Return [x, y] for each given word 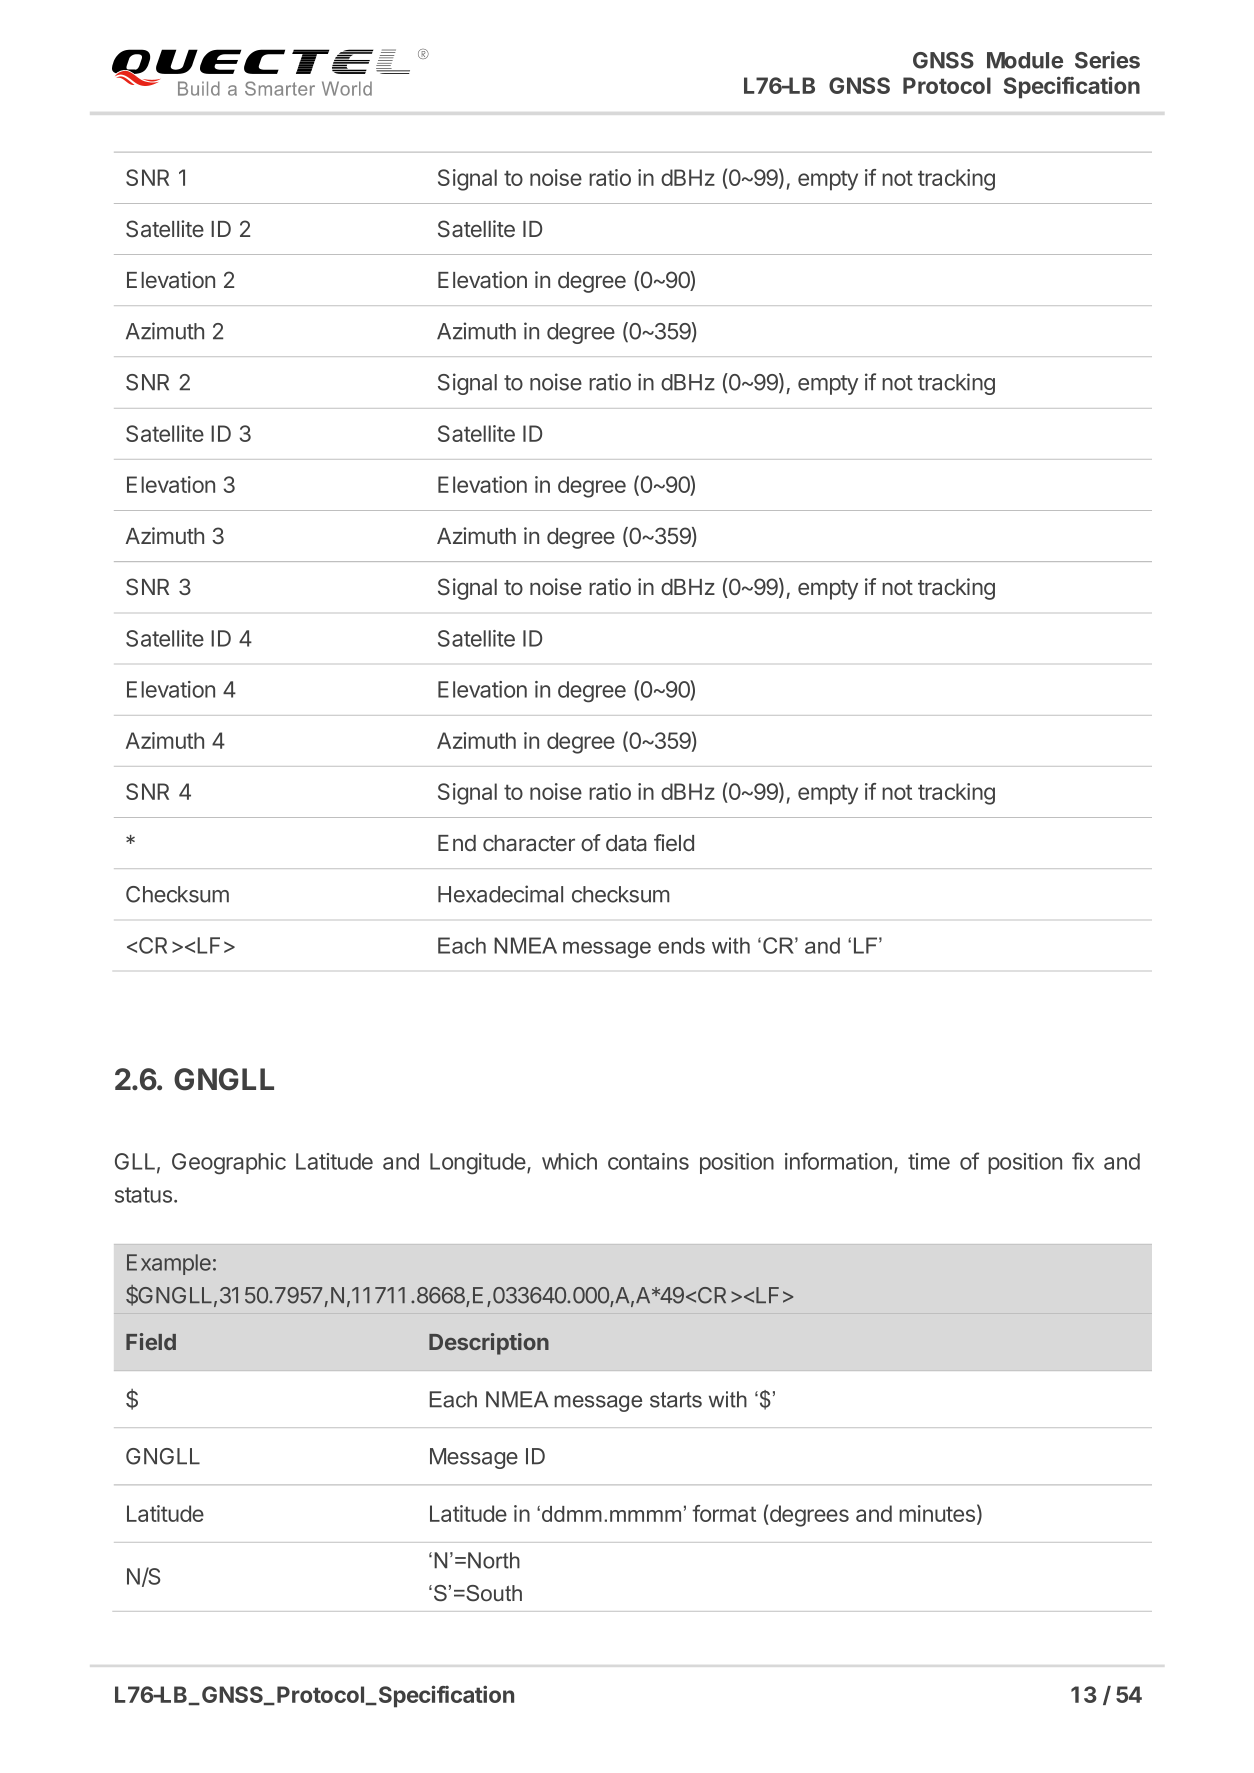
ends [681, 945]
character [529, 843]
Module [1025, 60]
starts [676, 1400]
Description [489, 1344]
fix [1083, 1161]
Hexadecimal [500, 894]
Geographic [229, 1164]
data [626, 843]
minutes [937, 1513]
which [569, 1161]
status [143, 1195]
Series [1107, 60]
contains [648, 1161]
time [929, 1161]
